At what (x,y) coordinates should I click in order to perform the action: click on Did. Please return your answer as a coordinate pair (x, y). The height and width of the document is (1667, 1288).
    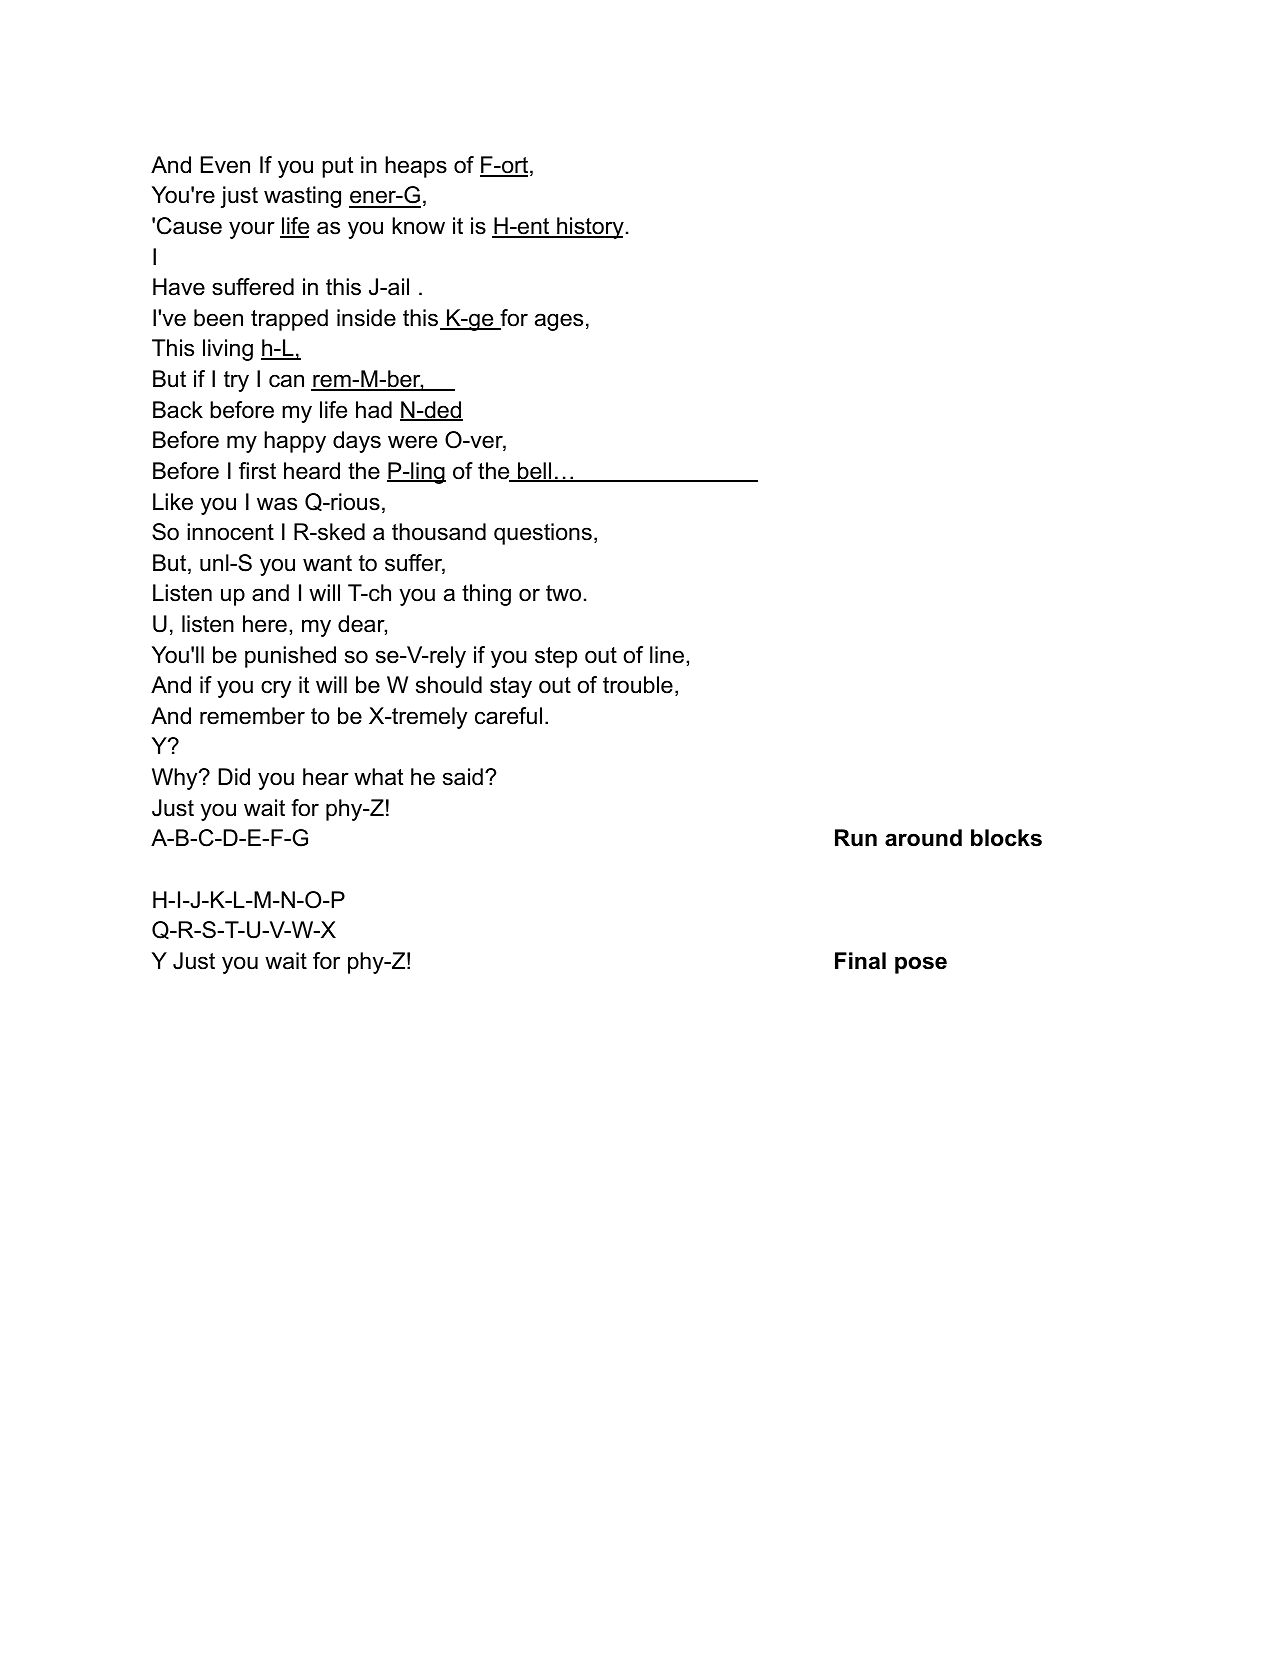
    Looking at the image, I should click on (234, 777).
